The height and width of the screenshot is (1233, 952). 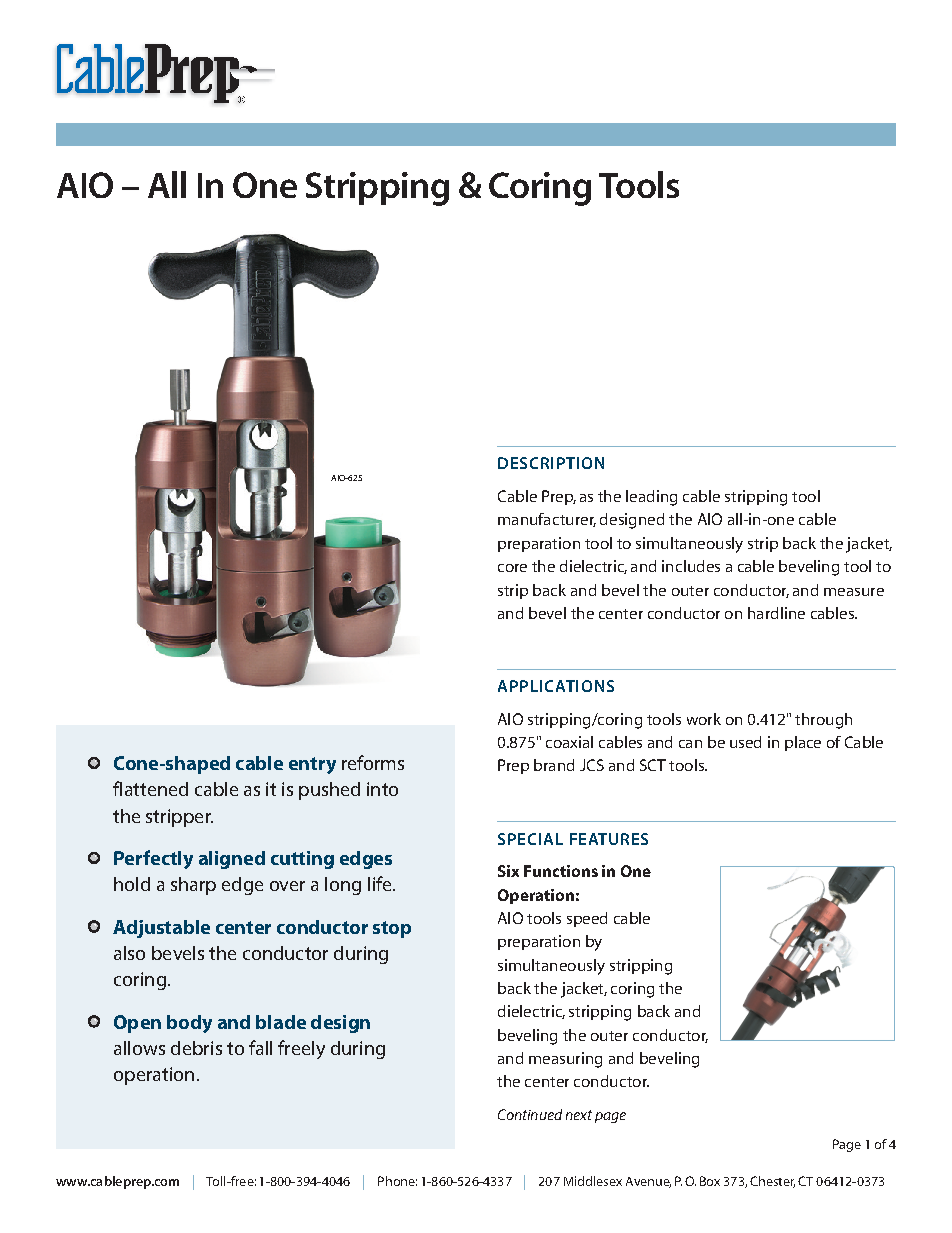 What do you see at coordinates (551, 463) in the screenshot?
I see `DESCRIPTION` at bounding box center [551, 463].
